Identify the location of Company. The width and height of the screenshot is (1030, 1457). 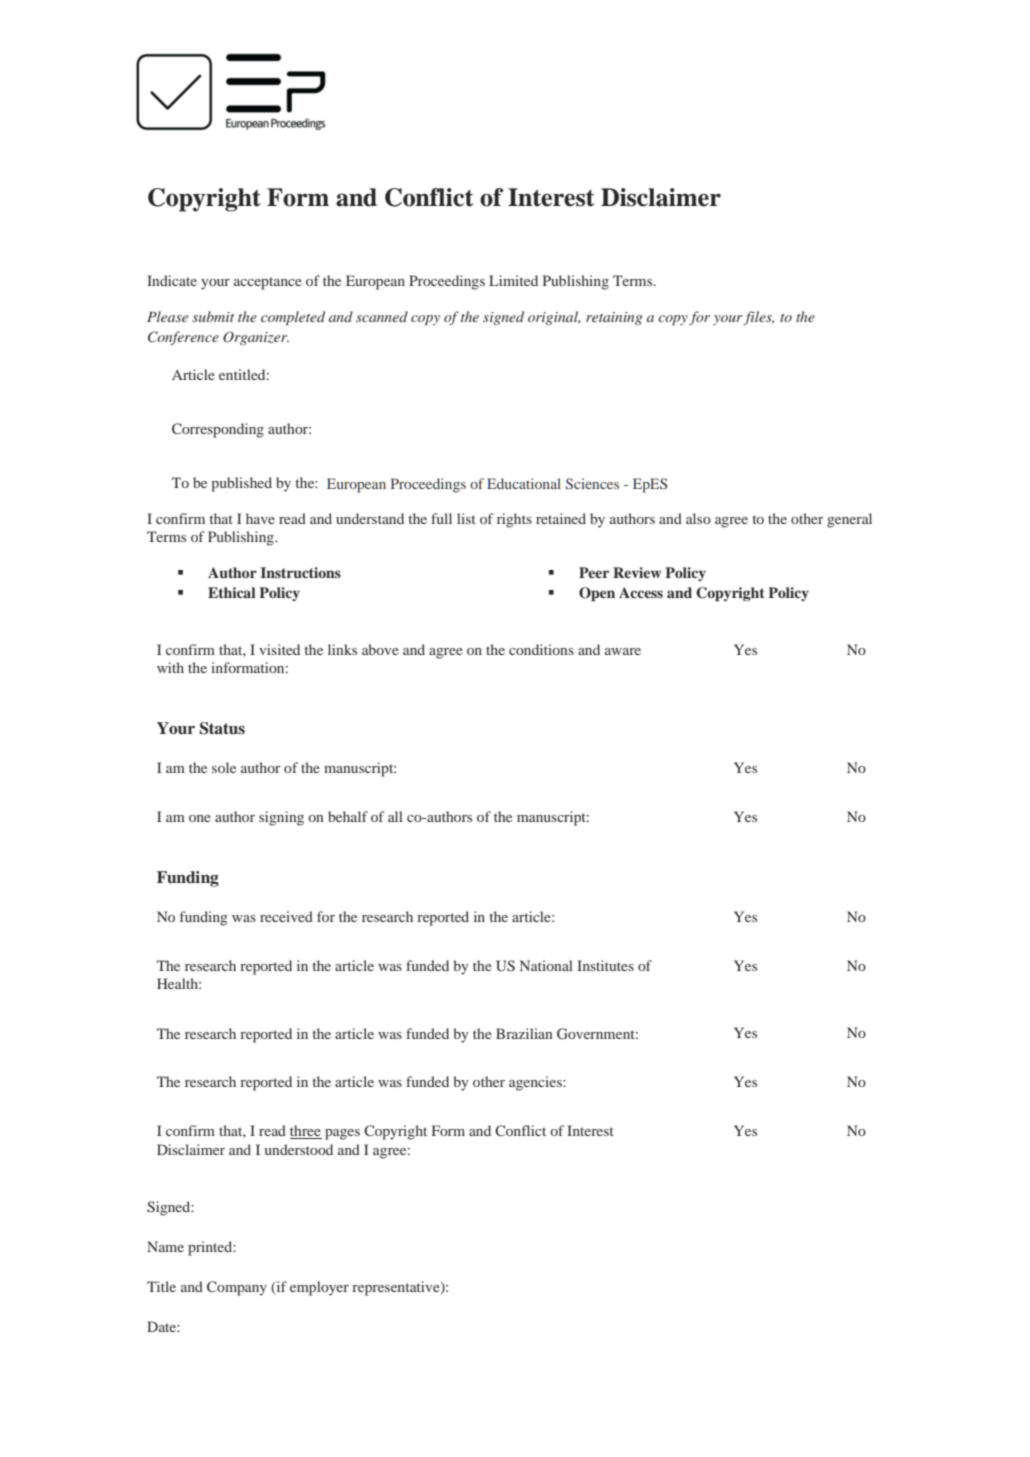
(237, 1288).
